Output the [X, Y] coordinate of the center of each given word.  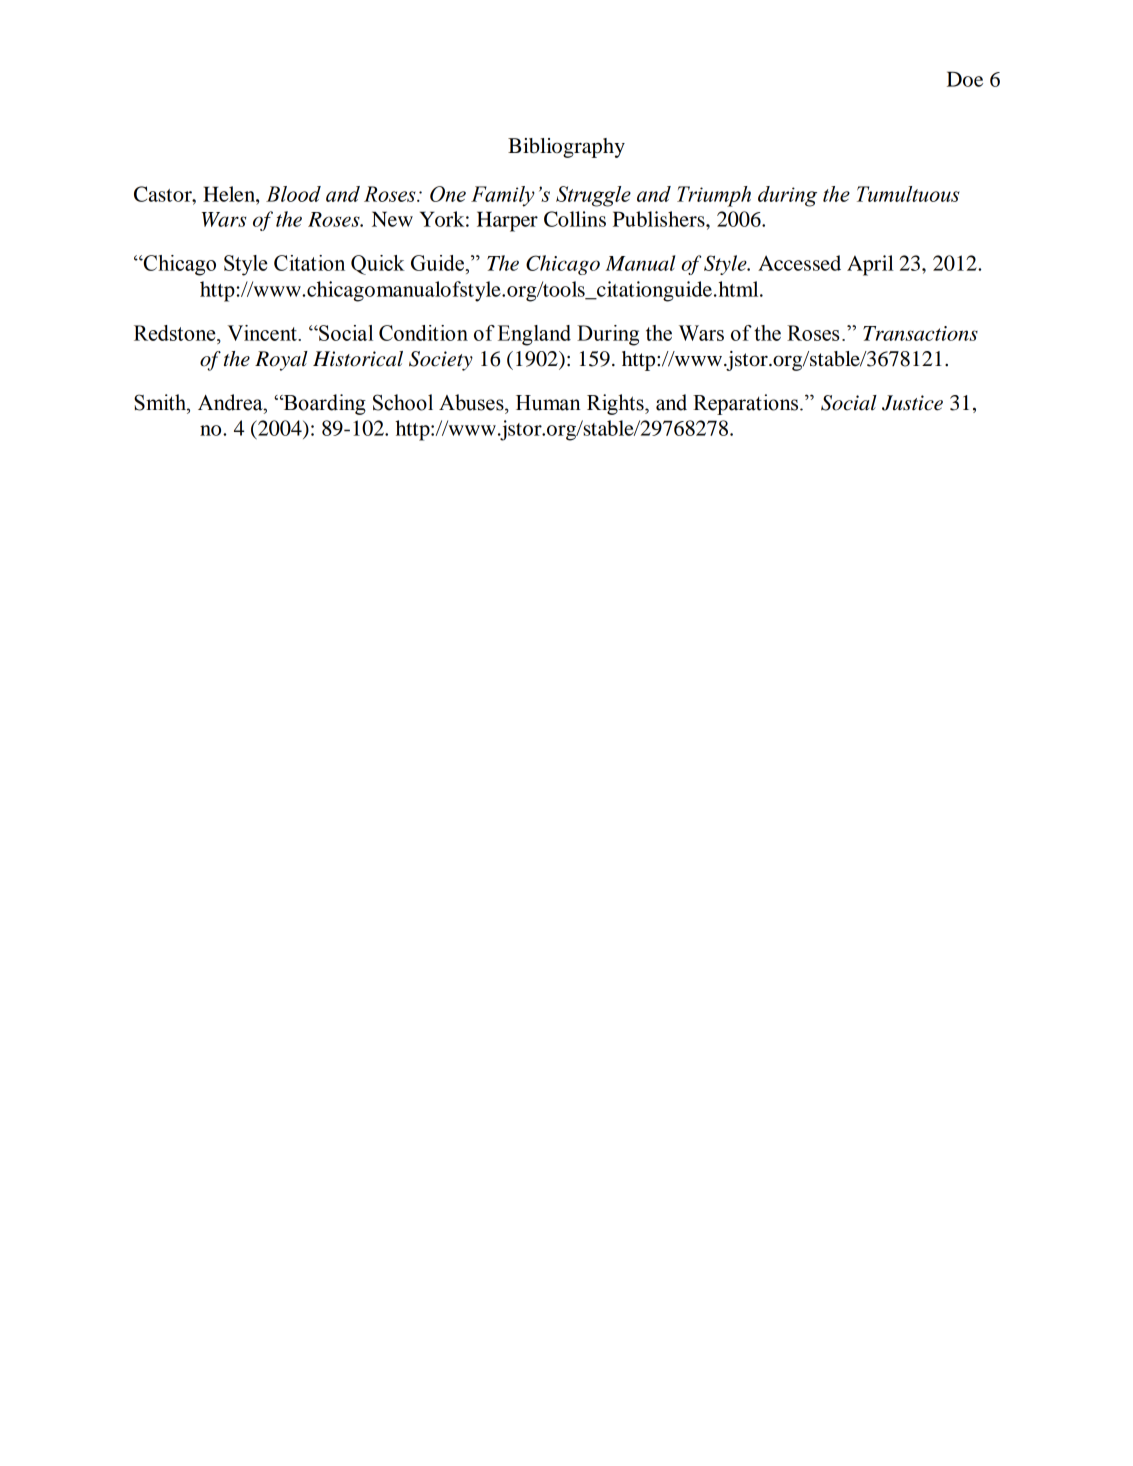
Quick [378, 265]
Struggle [593, 196]
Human [548, 403]
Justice [912, 403]
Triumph [714, 196]
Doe [965, 79]
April [870, 265]
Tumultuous [908, 194]
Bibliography [566, 148]
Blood [293, 194]
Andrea [231, 402]
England [534, 335]
